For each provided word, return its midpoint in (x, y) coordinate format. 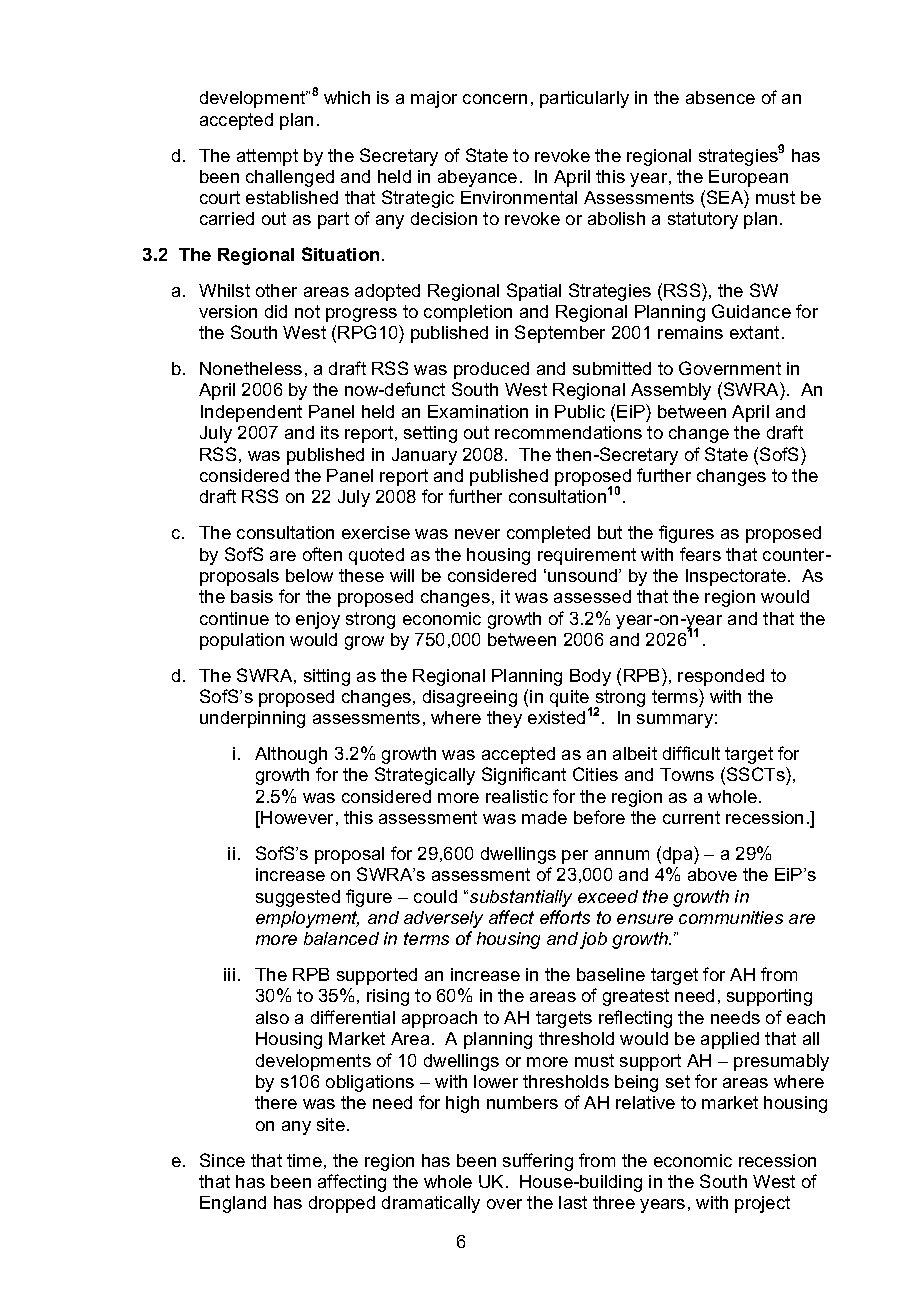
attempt (267, 157)
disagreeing (470, 698)
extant (754, 332)
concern (495, 99)
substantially (521, 898)
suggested (298, 898)
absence (720, 97)
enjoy (318, 620)
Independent (251, 413)
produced (491, 370)
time (304, 1160)
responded (721, 677)
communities (731, 917)
